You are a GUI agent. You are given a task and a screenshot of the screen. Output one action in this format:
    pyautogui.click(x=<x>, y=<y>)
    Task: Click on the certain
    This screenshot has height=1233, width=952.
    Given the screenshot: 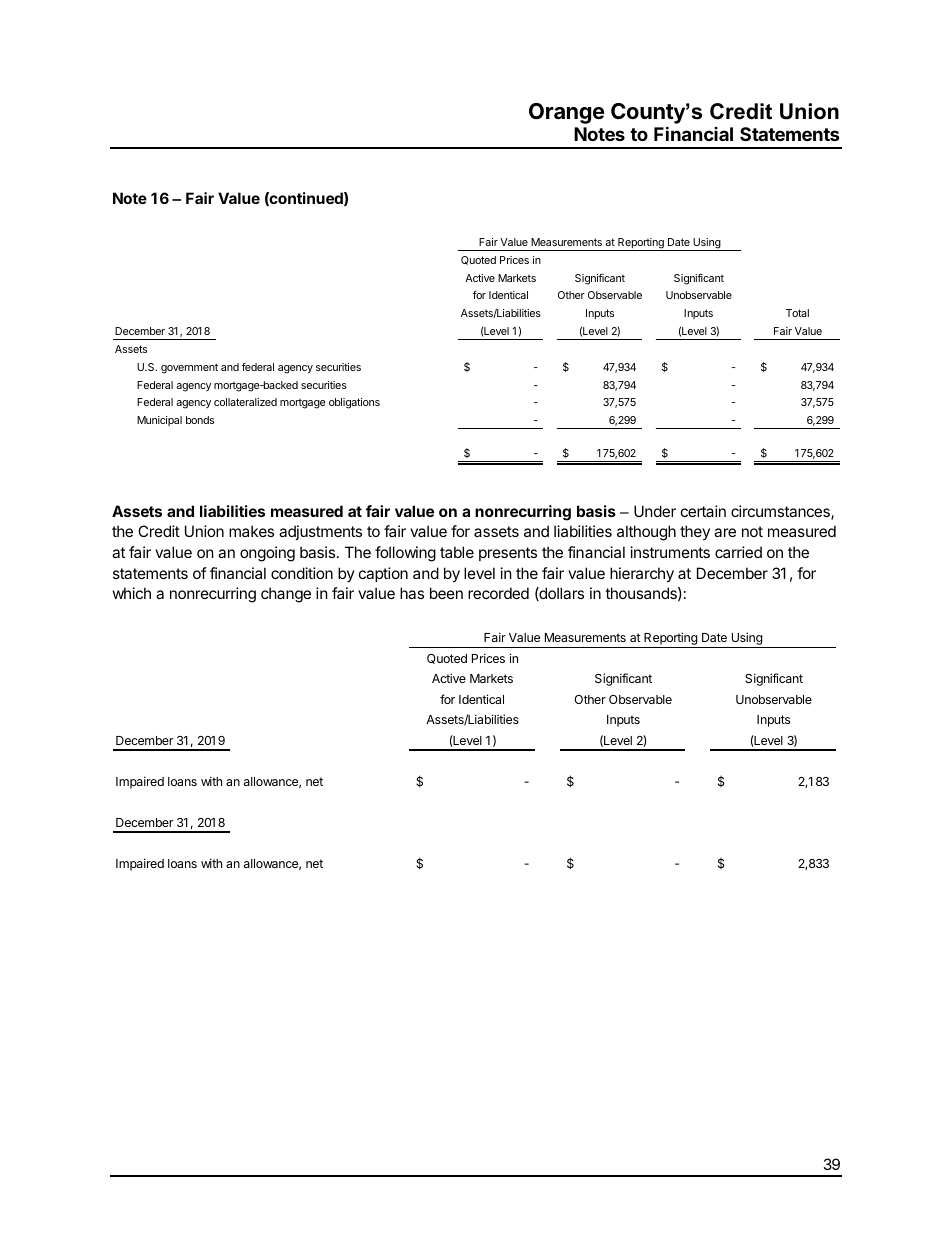 What is the action you would take?
    pyautogui.click(x=703, y=511)
